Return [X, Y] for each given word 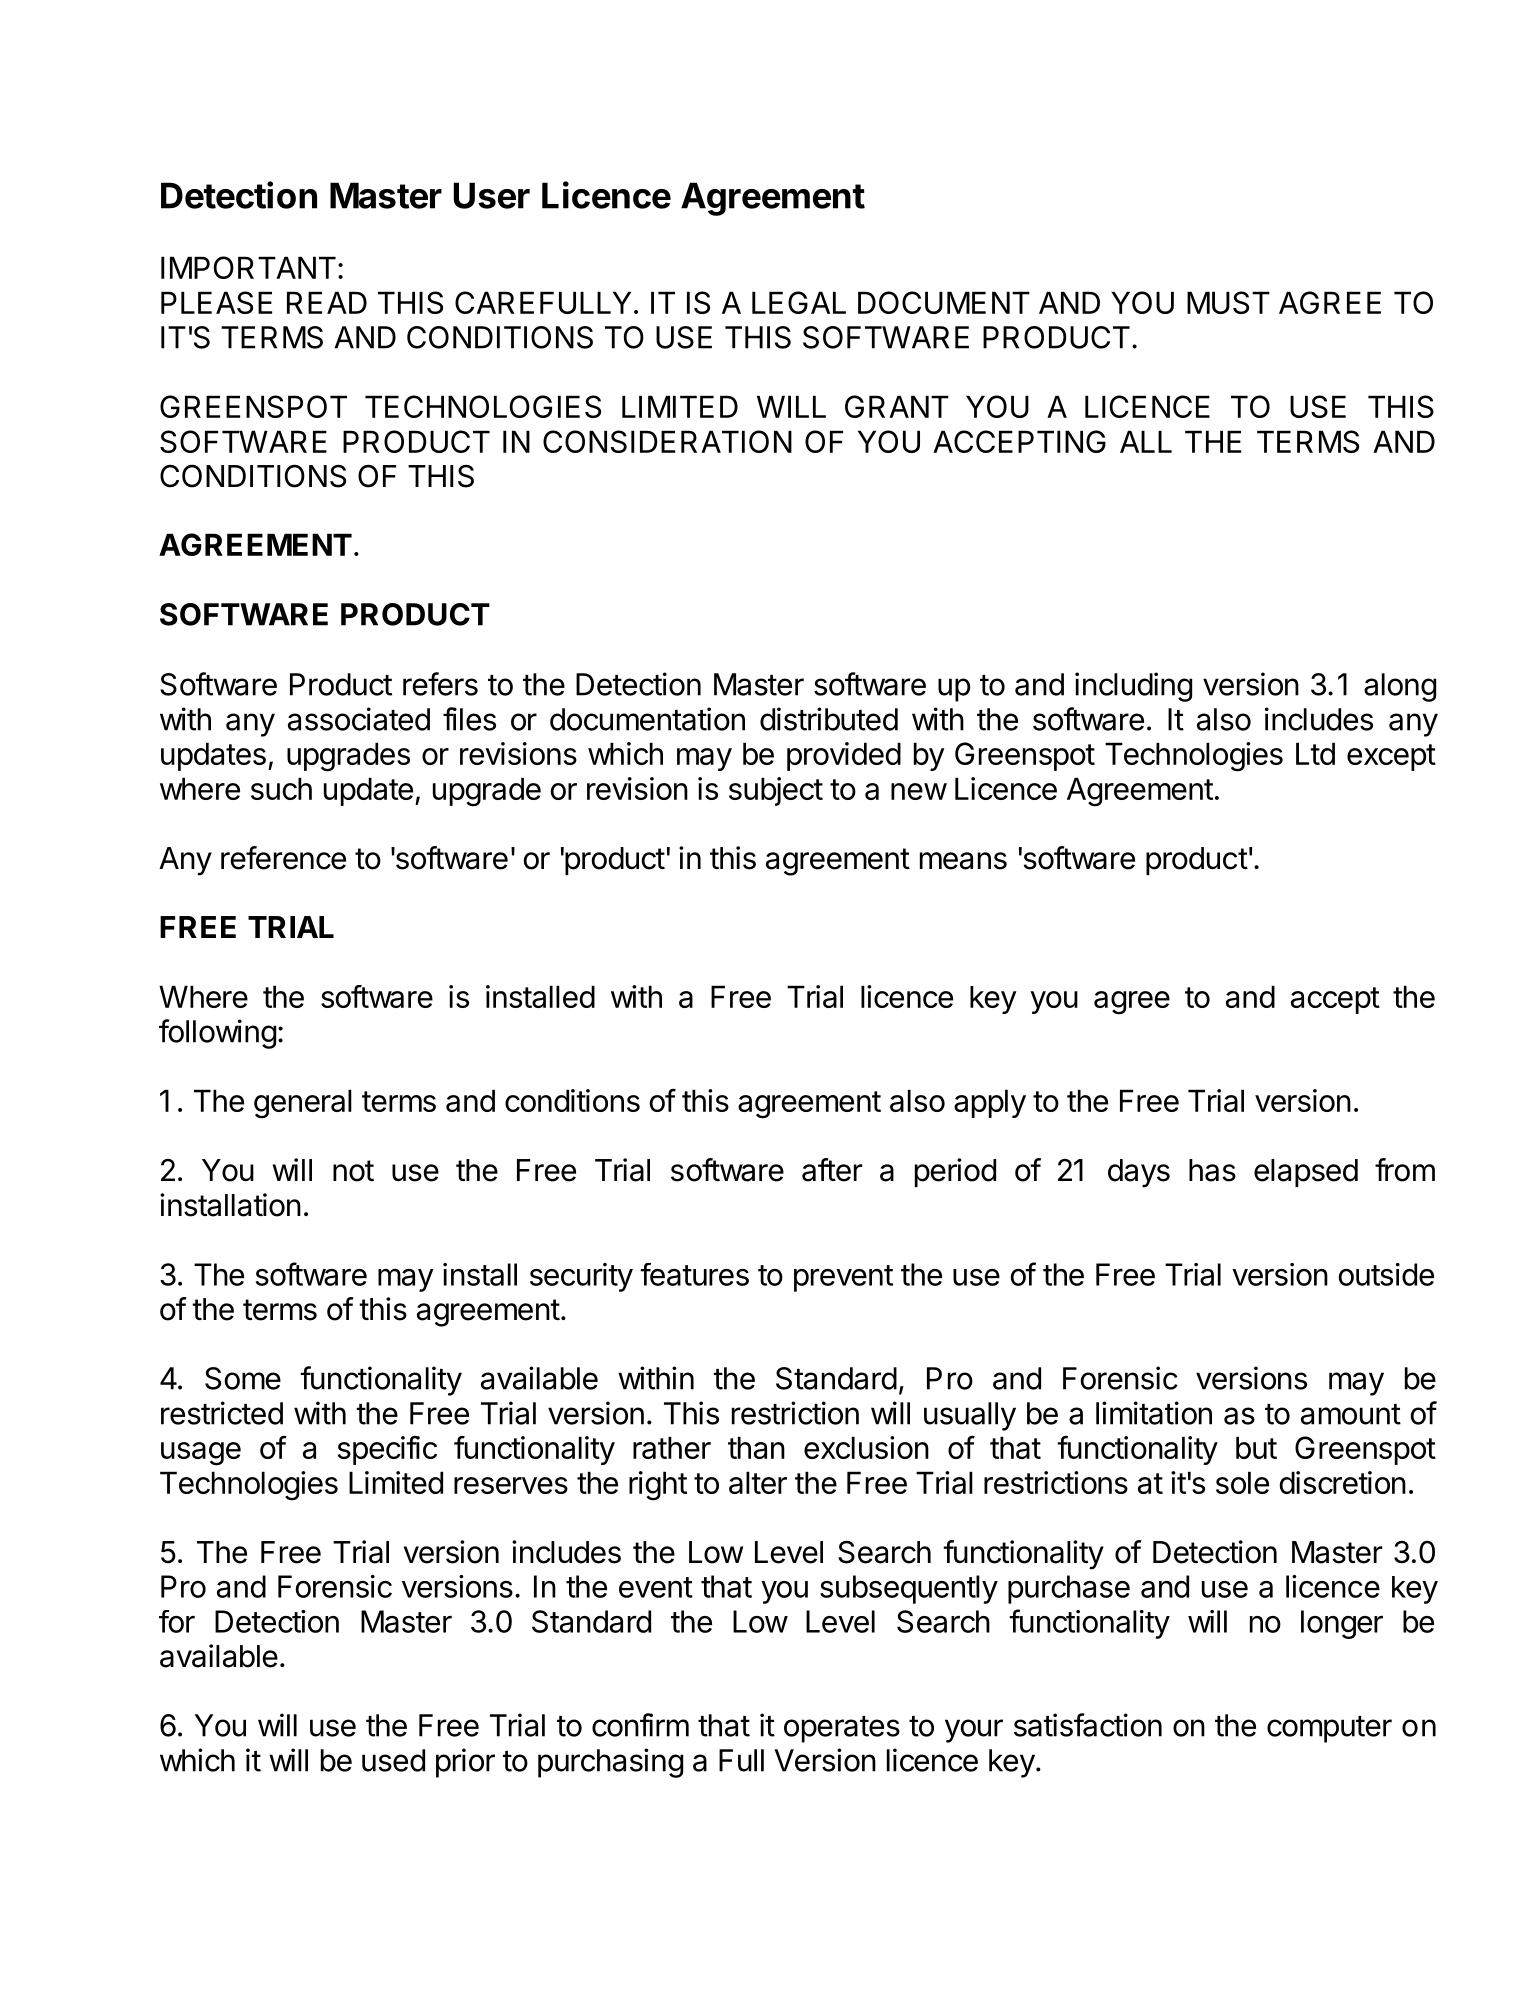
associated [359, 719]
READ [327, 302]
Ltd [1315, 753]
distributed [829, 719]
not [353, 1171]
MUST [1228, 302]
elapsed [1306, 1173]
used [393, 1760]
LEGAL [799, 302]
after [832, 1170]
